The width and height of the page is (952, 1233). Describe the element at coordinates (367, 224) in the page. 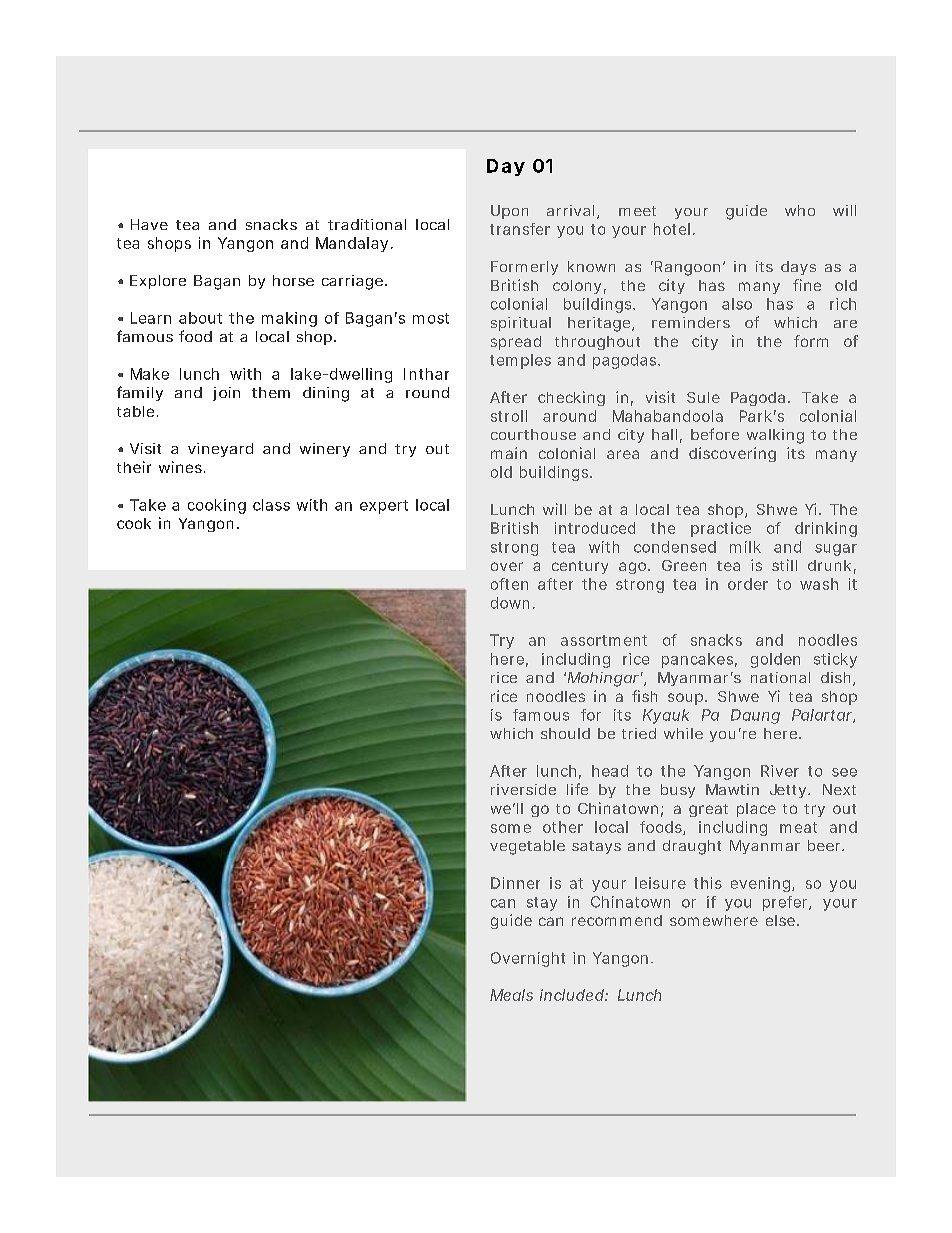

I see `traditional` at that location.
